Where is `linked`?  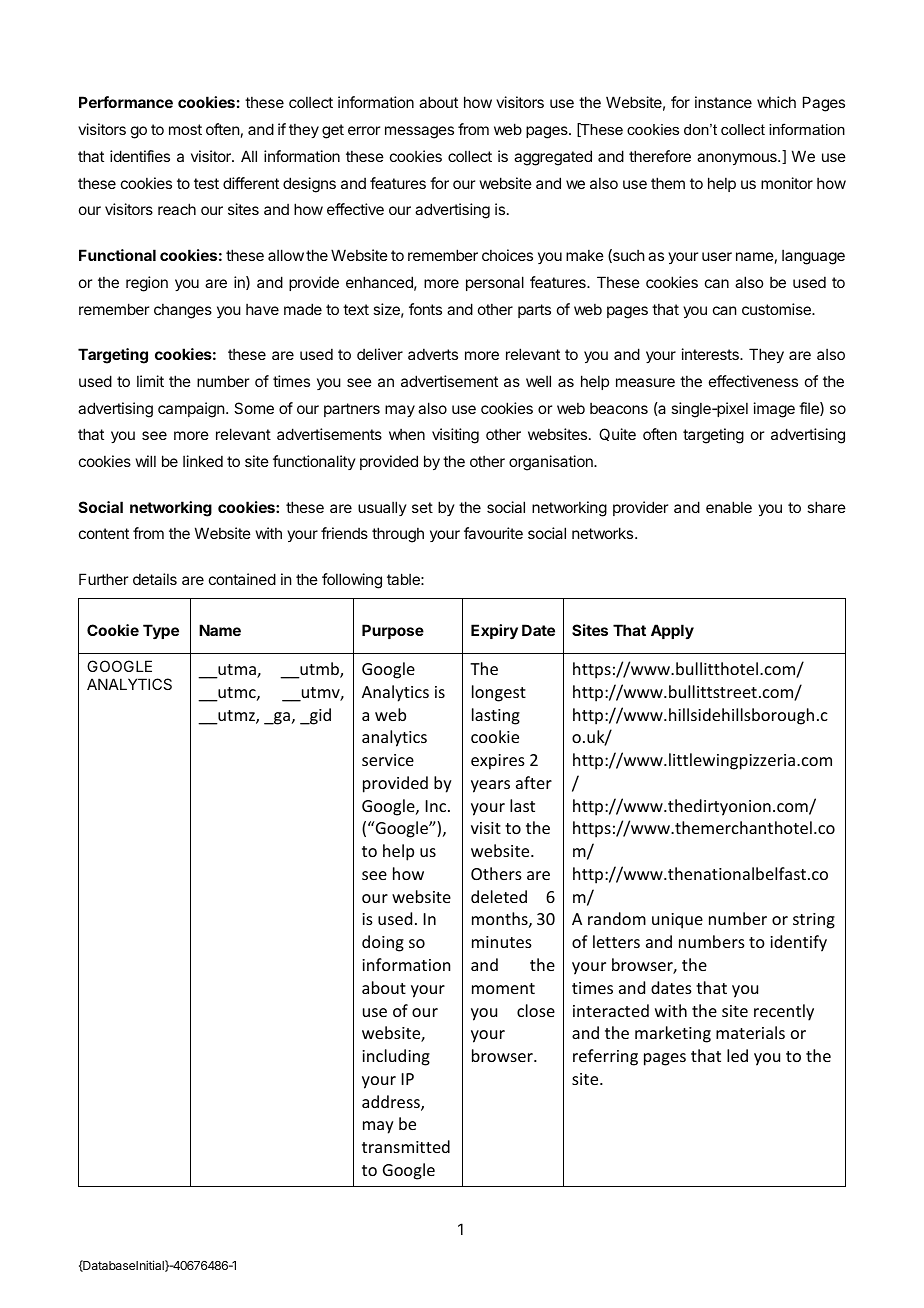 linked is located at coordinates (203, 461).
